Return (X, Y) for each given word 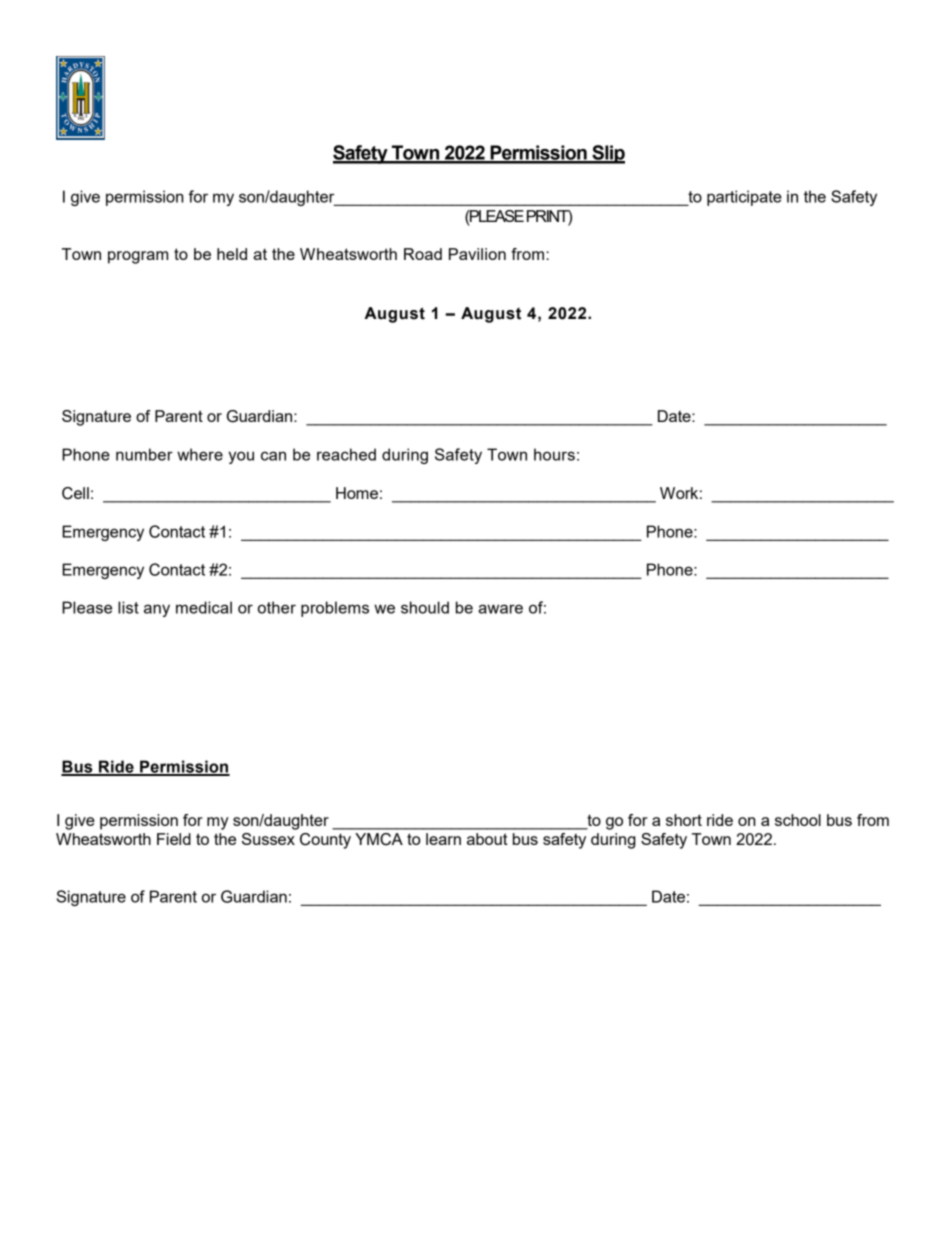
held (232, 254)
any (157, 610)
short (684, 820)
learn (443, 839)
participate (744, 198)
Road (423, 254)
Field (174, 839)
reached (346, 454)
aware (500, 609)
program (138, 257)
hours (554, 454)
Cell (75, 493)
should (425, 607)
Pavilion (477, 254)
